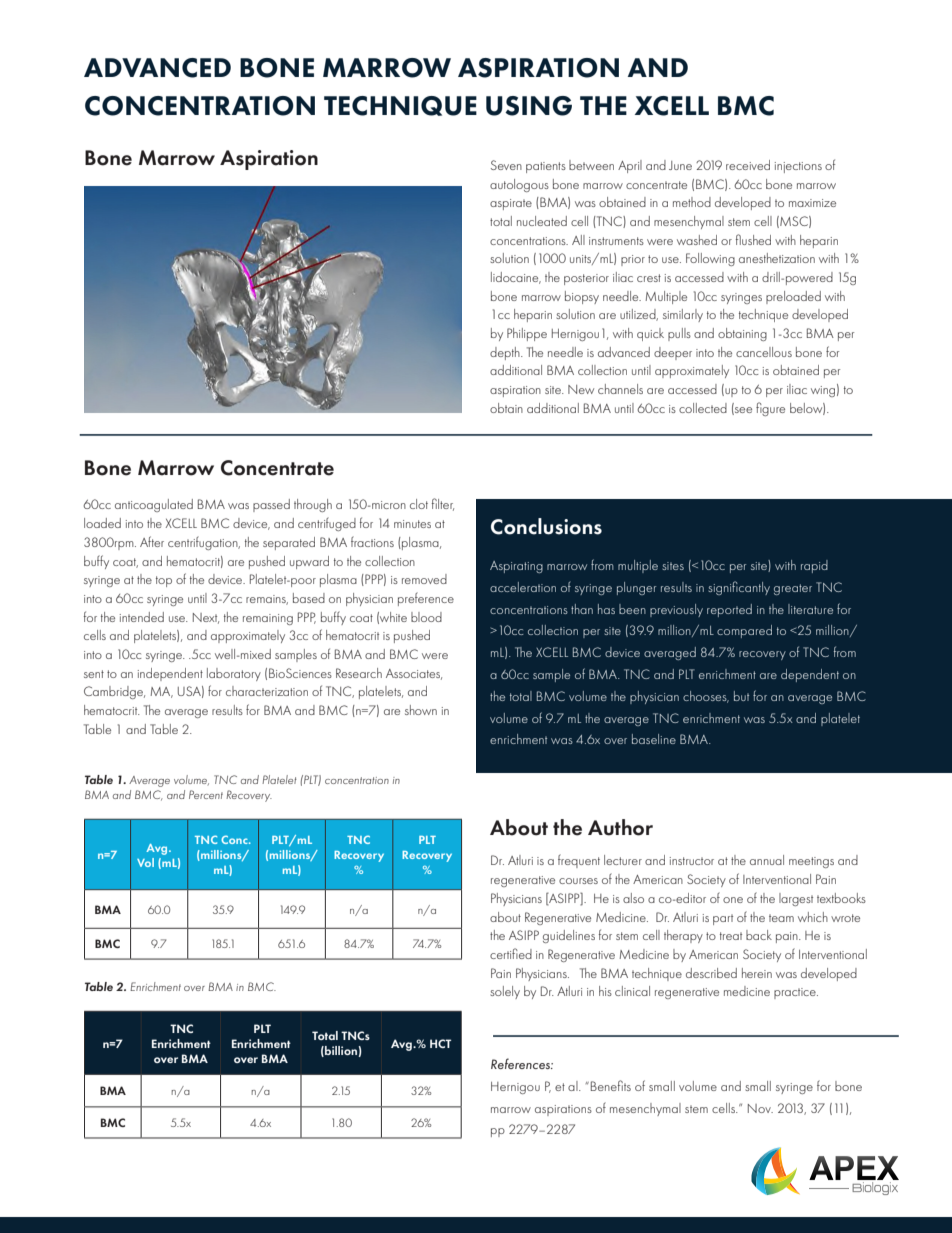 The image size is (952, 1233). Describe the element at coordinates (506, 165) in the screenshot. I see `Seven` at that location.
